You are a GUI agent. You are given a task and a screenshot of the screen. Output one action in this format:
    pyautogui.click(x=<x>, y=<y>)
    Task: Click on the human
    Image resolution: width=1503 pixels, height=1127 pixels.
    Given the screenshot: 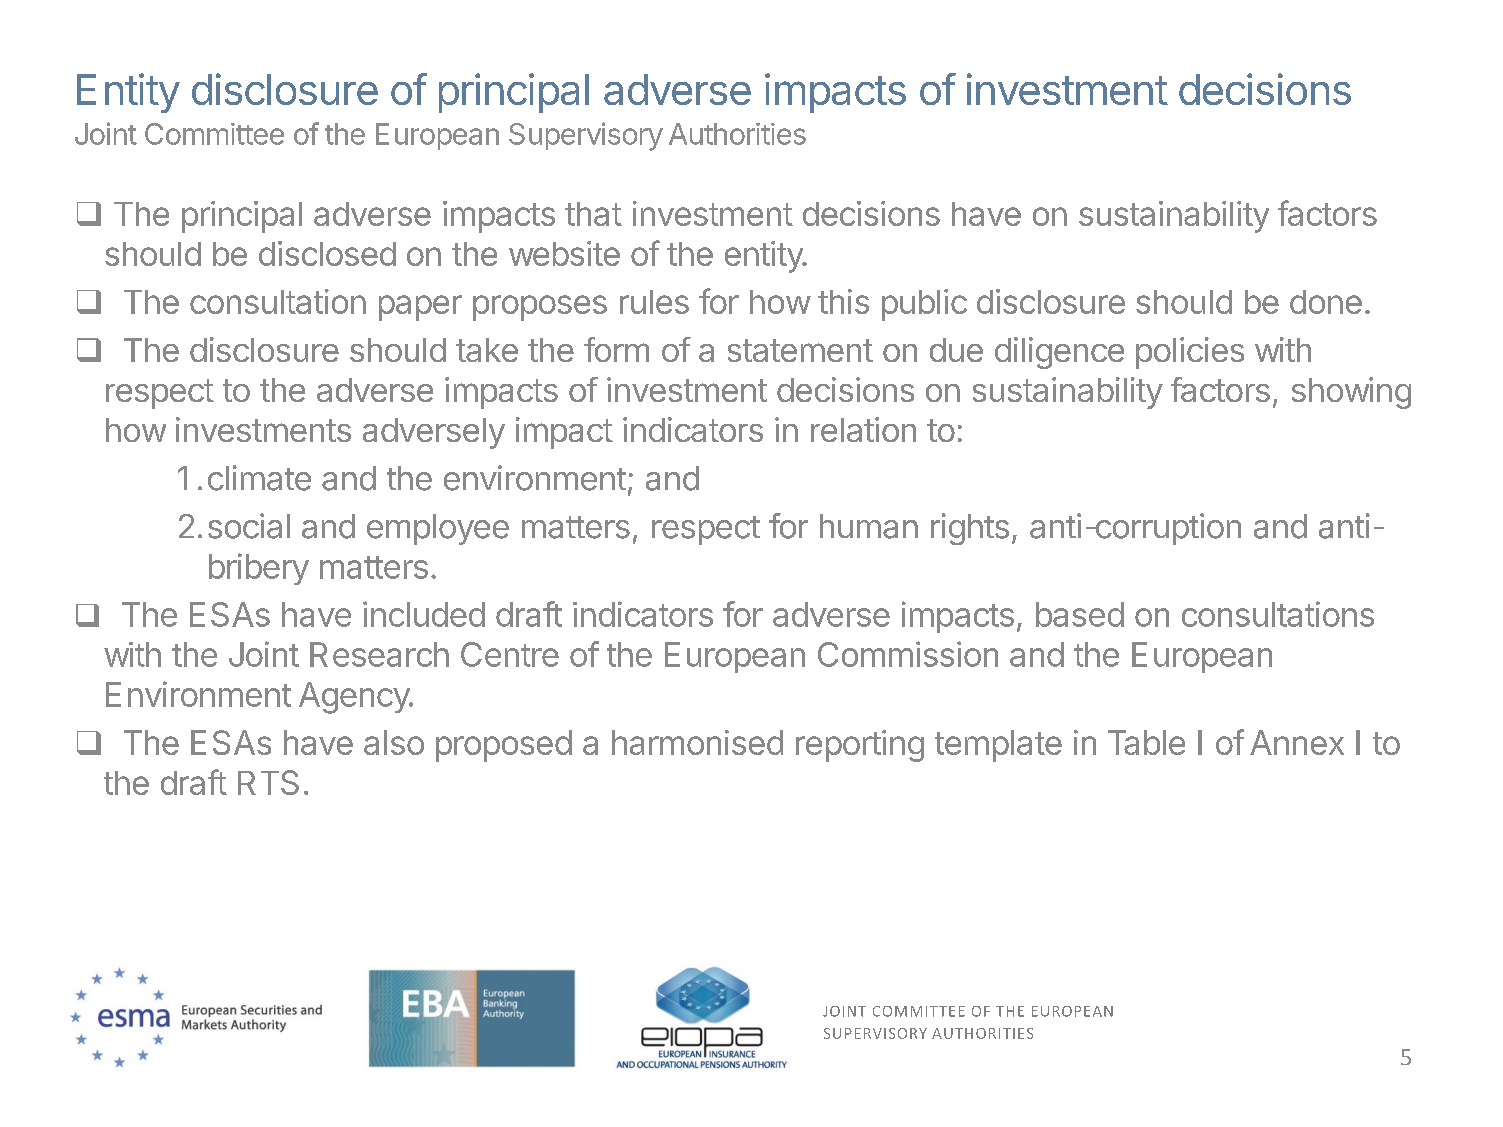 What is the action you would take?
    pyautogui.click(x=869, y=526)
